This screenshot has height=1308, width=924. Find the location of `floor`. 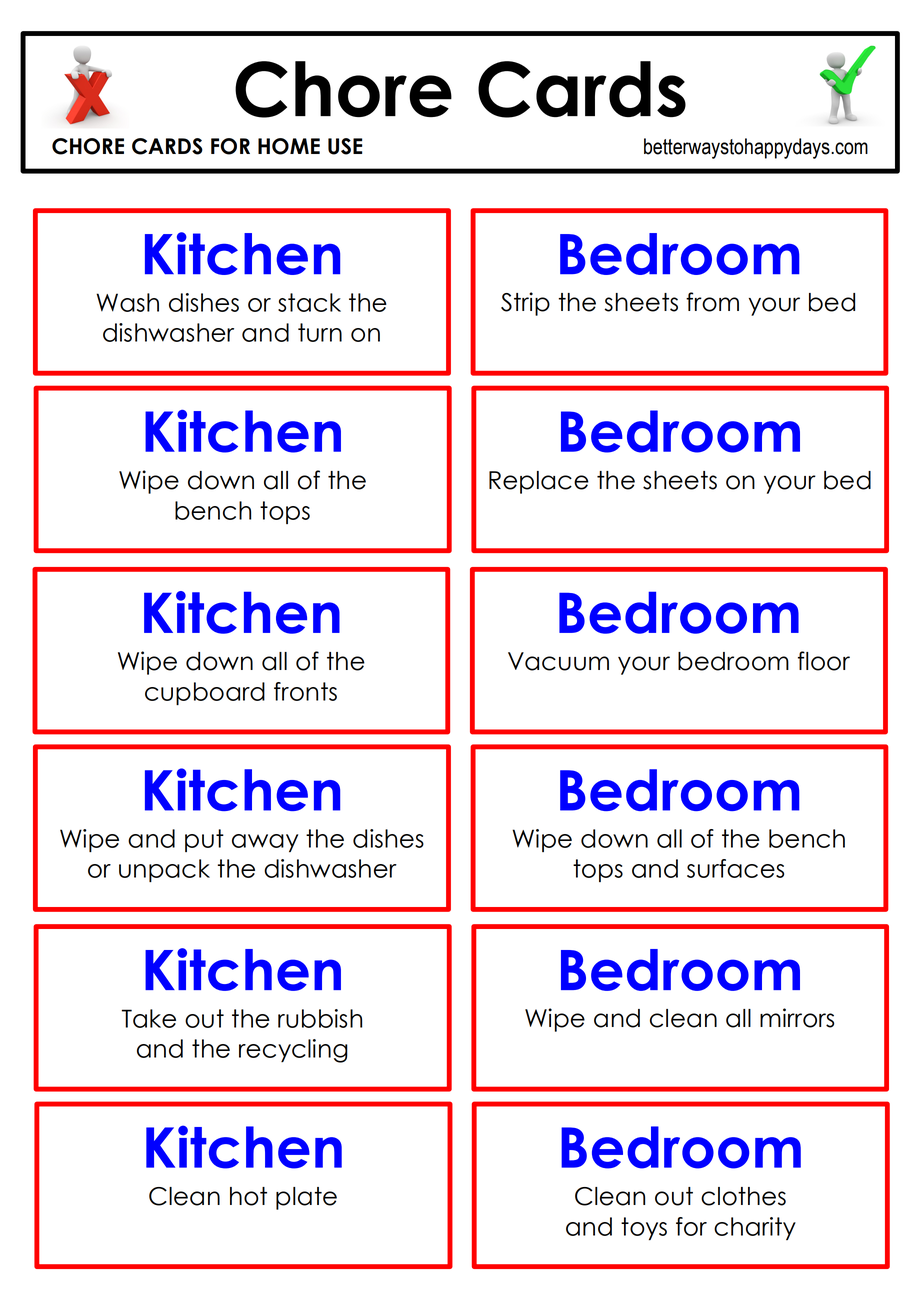

floor is located at coordinates (824, 661).
